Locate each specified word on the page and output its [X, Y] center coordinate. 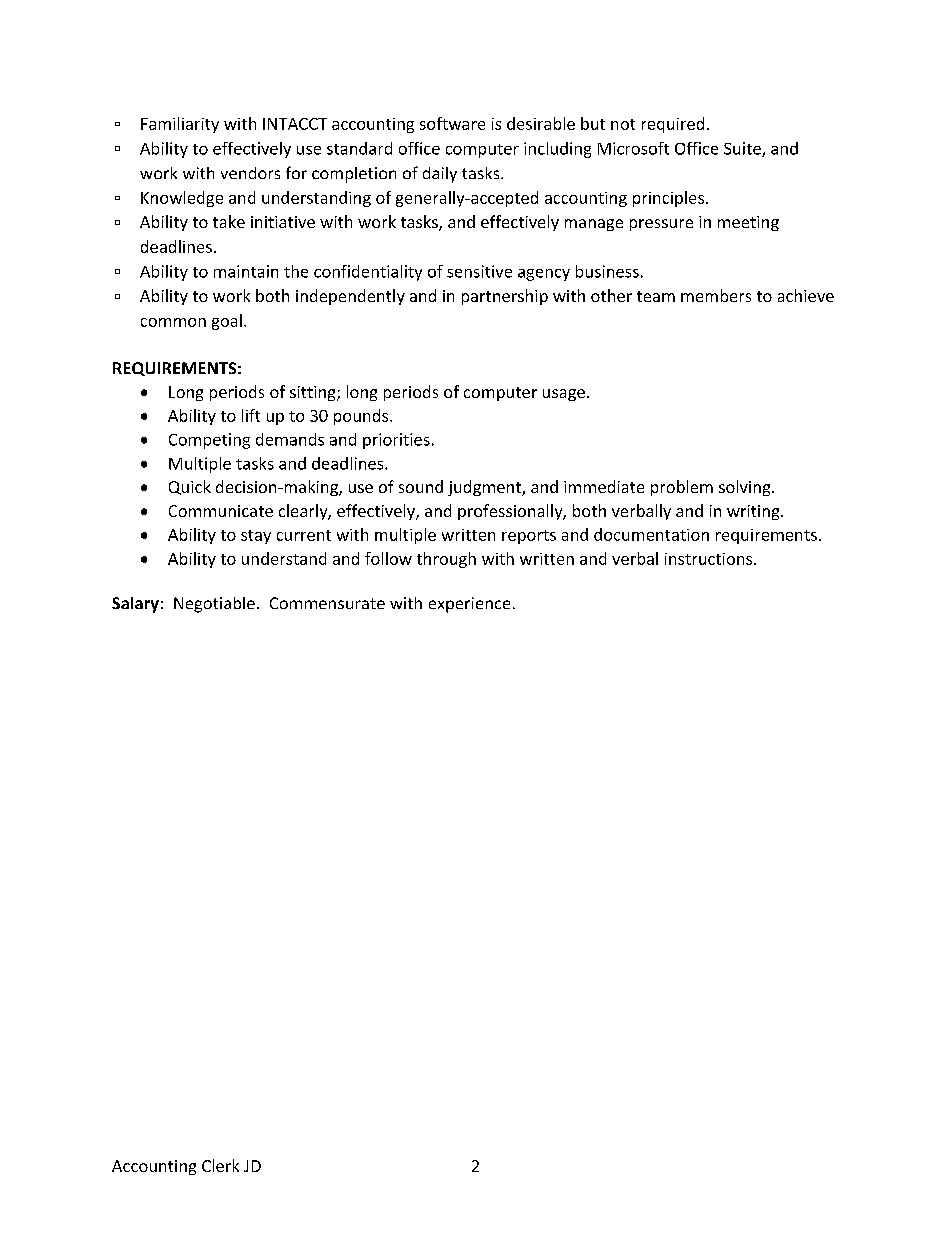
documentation [651, 534]
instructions [710, 559]
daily [440, 175]
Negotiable [214, 605]
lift [251, 415]
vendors [250, 173]
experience [469, 605]
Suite [743, 149]
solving [746, 488]
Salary [135, 605]
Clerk [220, 1165]
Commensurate [327, 603]
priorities [396, 441]
